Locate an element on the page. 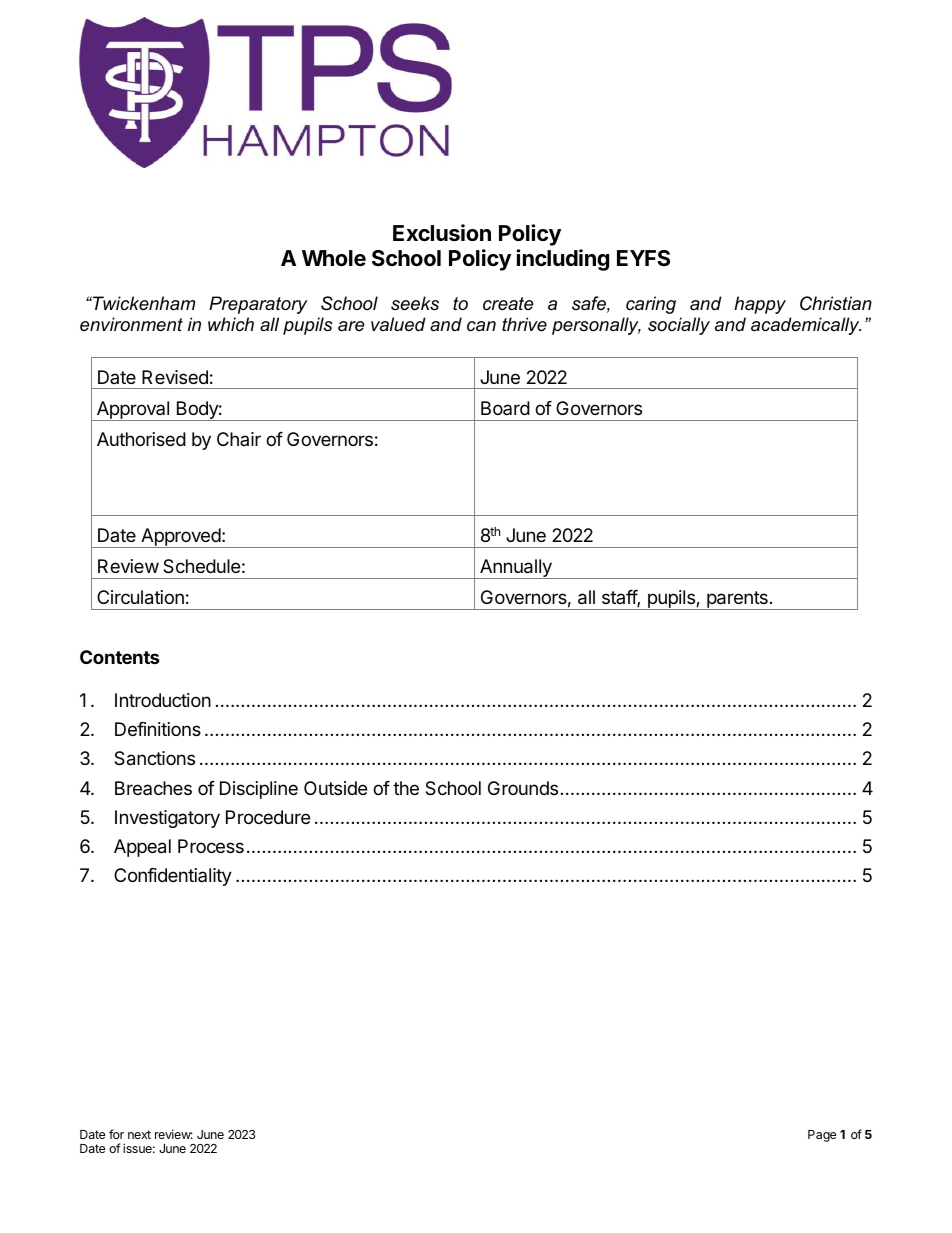 The image size is (952, 1233). Preparatory is located at coordinates (258, 305).
